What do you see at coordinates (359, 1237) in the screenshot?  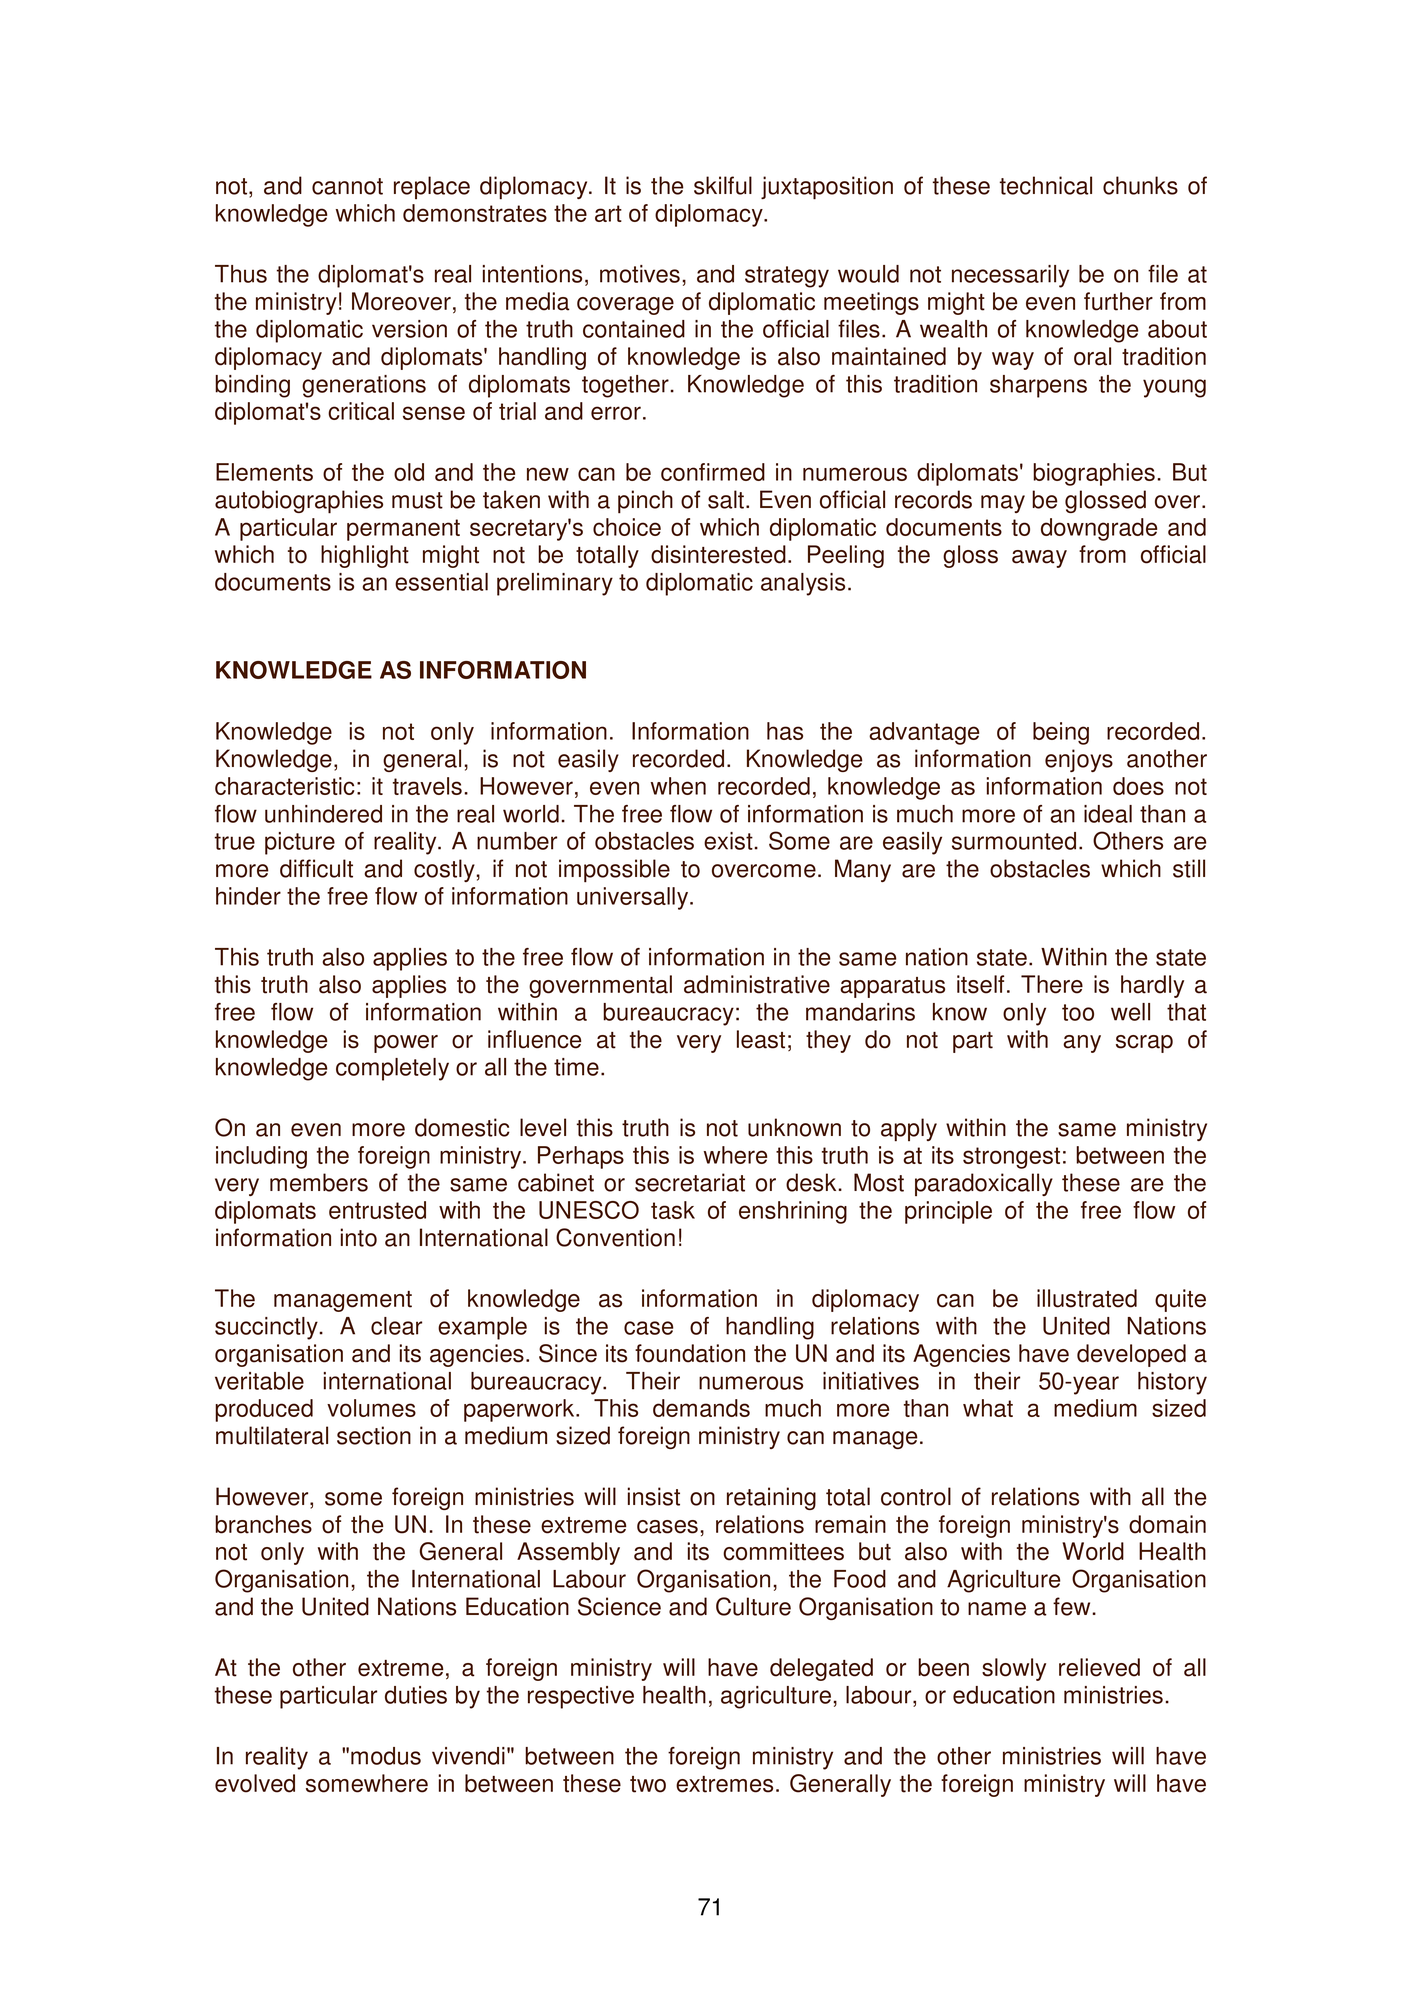 I see `into` at bounding box center [359, 1237].
